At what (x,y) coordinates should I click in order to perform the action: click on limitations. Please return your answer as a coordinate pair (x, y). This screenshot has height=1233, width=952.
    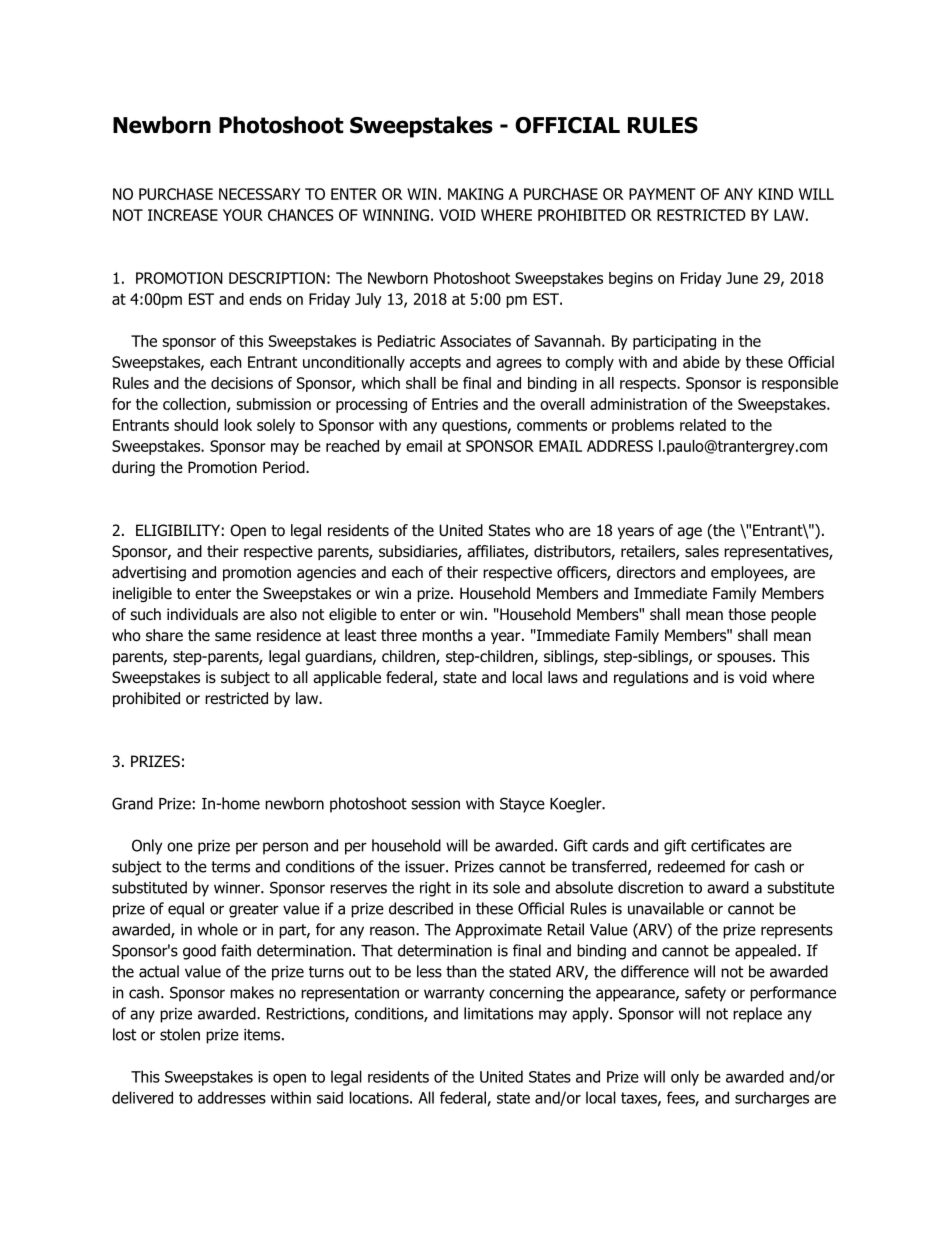
    Looking at the image, I should click on (498, 1013).
